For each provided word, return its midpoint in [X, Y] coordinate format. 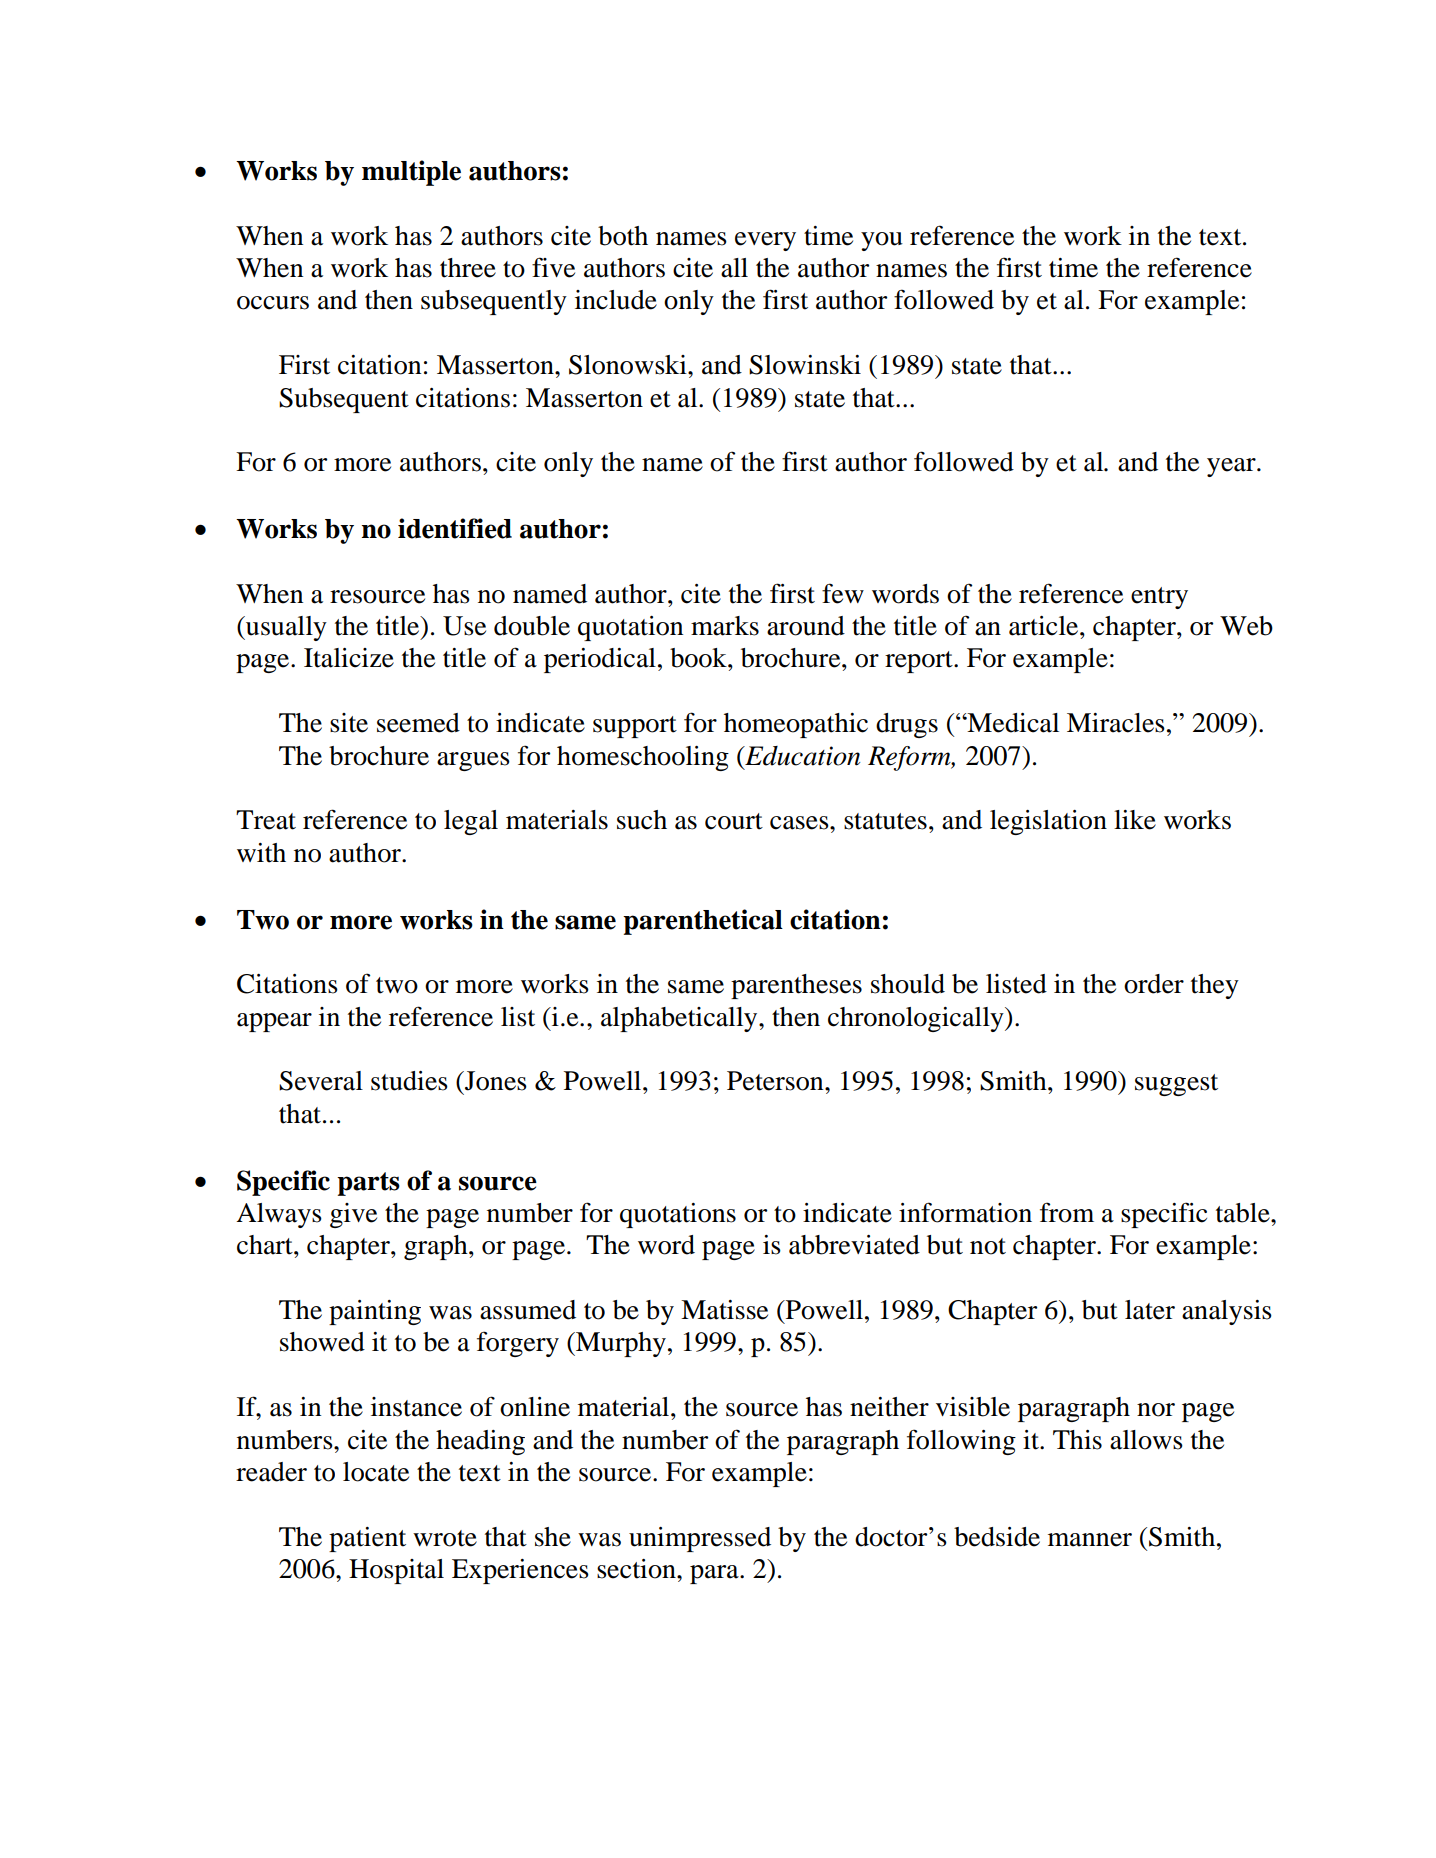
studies [409, 1081]
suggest [1176, 1085]
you [882, 241]
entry [1159, 598]
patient [367, 1539]
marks [725, 626]
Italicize [349, 658]
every [765, 241]
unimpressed [700, 1539]
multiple [411, 173]
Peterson [776, 1081]
